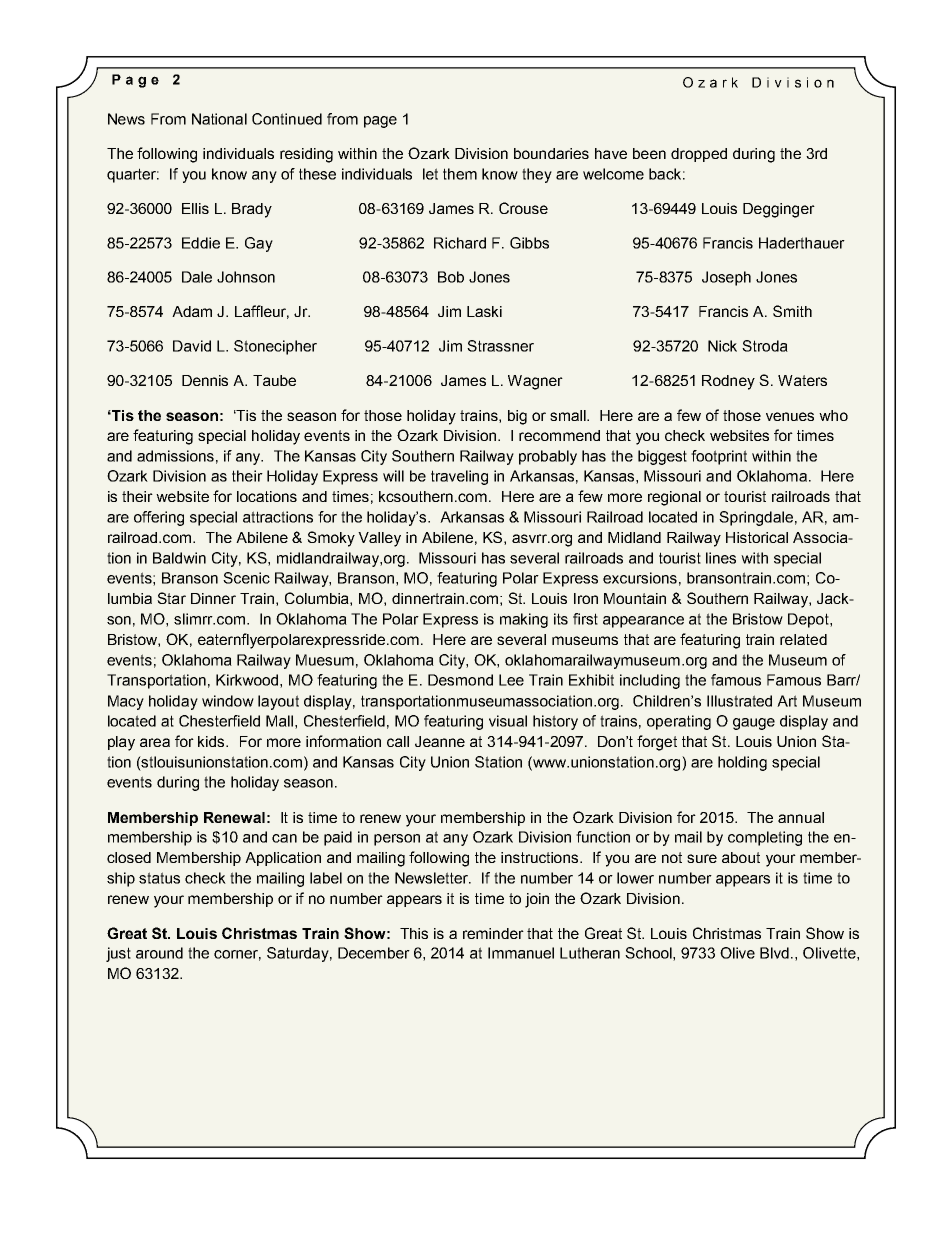 The image size is (952, 1233). Describe the element at coordinates (205, 380) in the screenshot. I see `Dennis` at that location.
